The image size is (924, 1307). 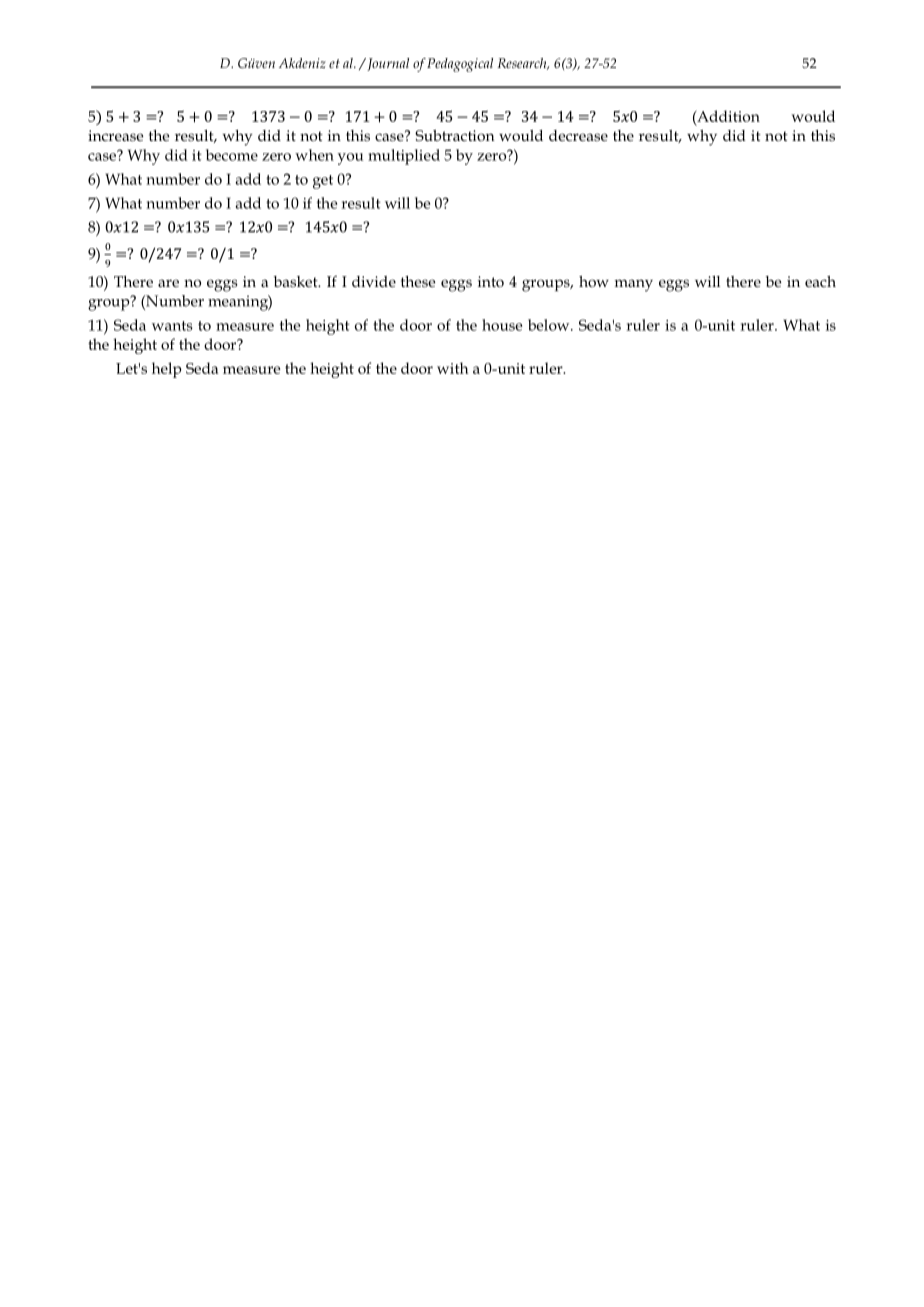 I want to click on get, so click(x=323, y=182).
